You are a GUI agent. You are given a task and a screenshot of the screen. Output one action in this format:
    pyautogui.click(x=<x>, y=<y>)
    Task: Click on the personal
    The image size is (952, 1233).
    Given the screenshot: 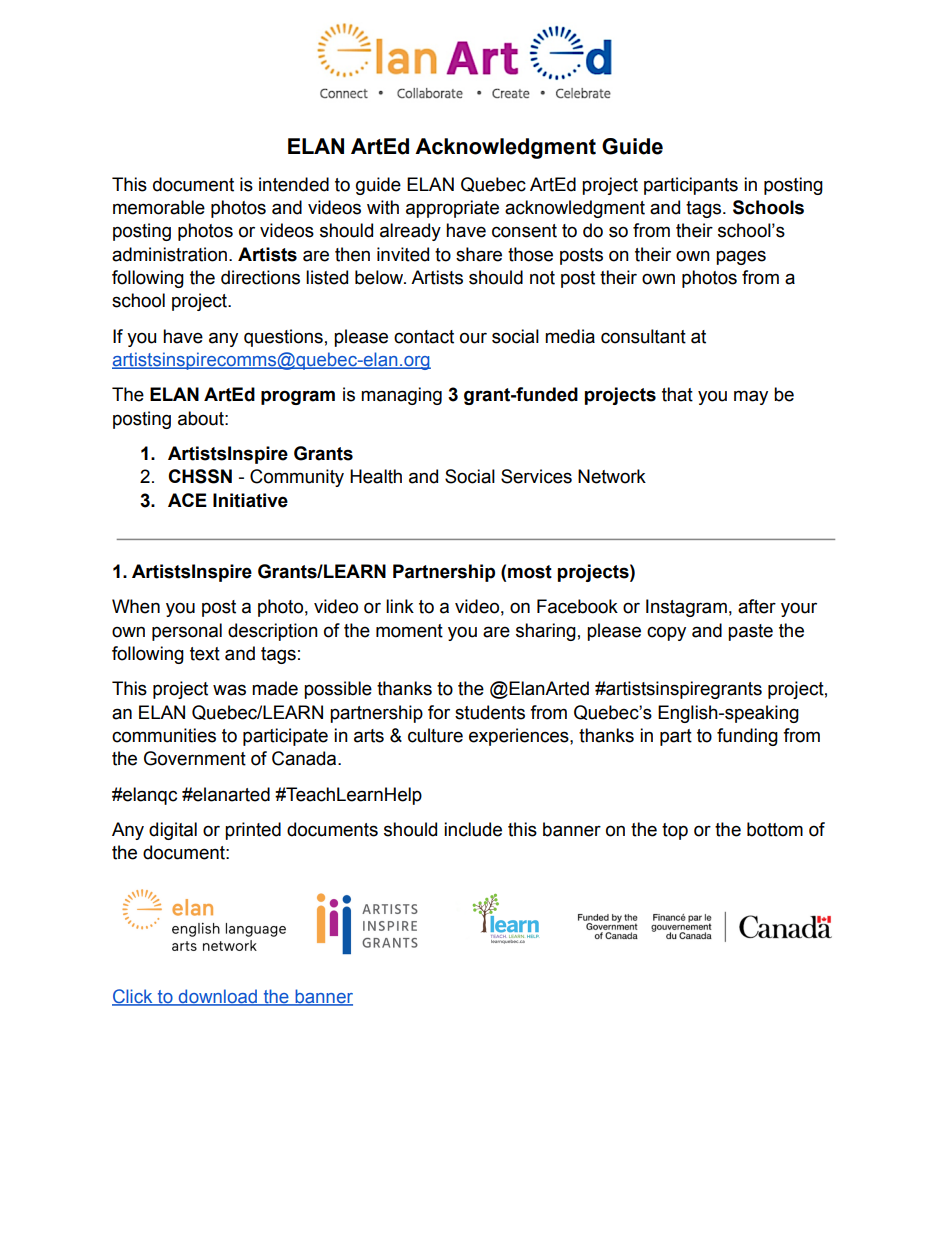 What is the action you would take?
    pyautogui.click(x=187, y=632)
